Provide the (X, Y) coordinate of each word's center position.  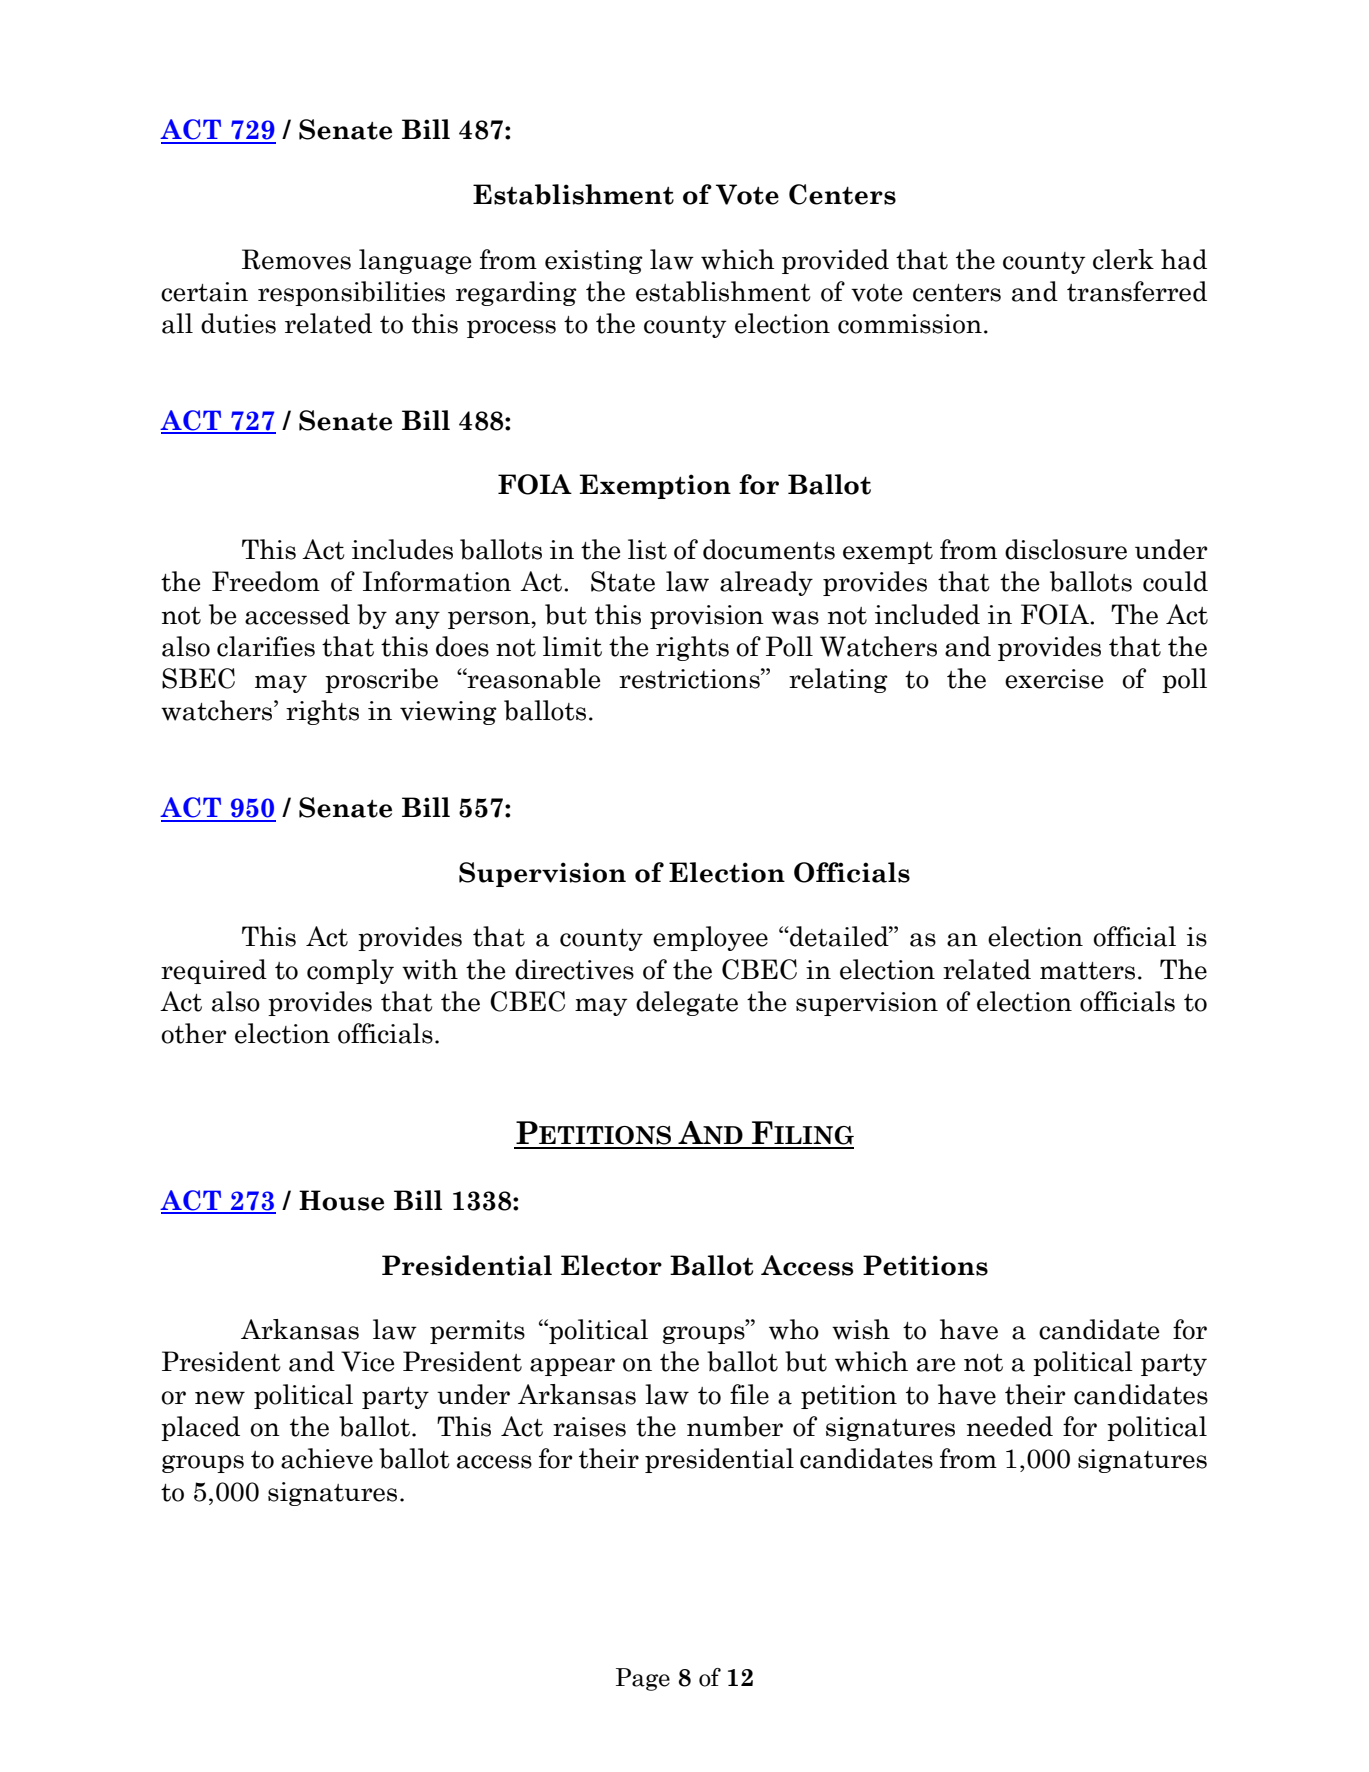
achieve (327, 1458)
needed (1010, 1426)
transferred (1137, 291)
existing (594, 262)
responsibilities (351, 293)
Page (643, 1679)
